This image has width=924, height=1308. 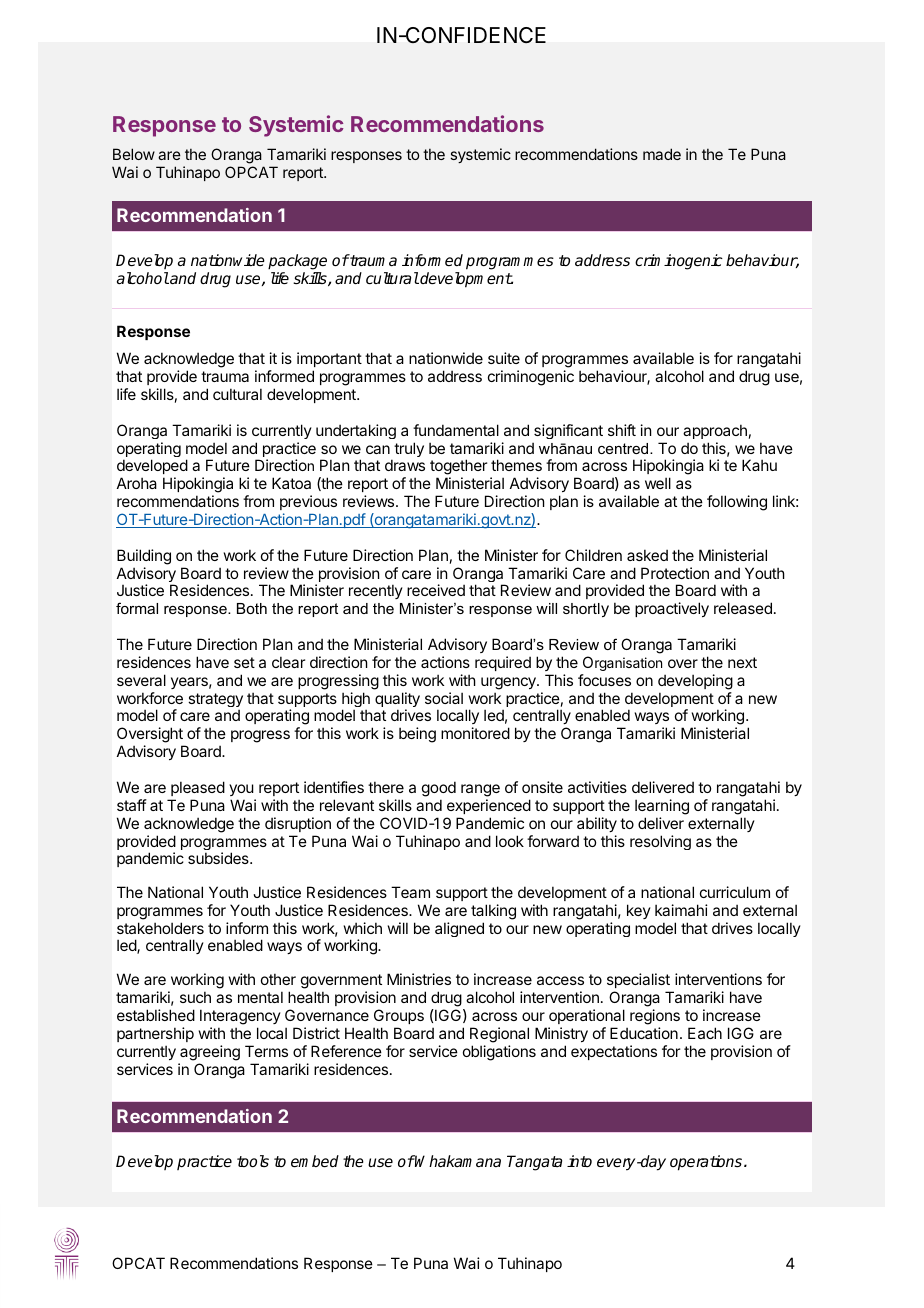 I want to click on Below, so click(x=134, y=154).
